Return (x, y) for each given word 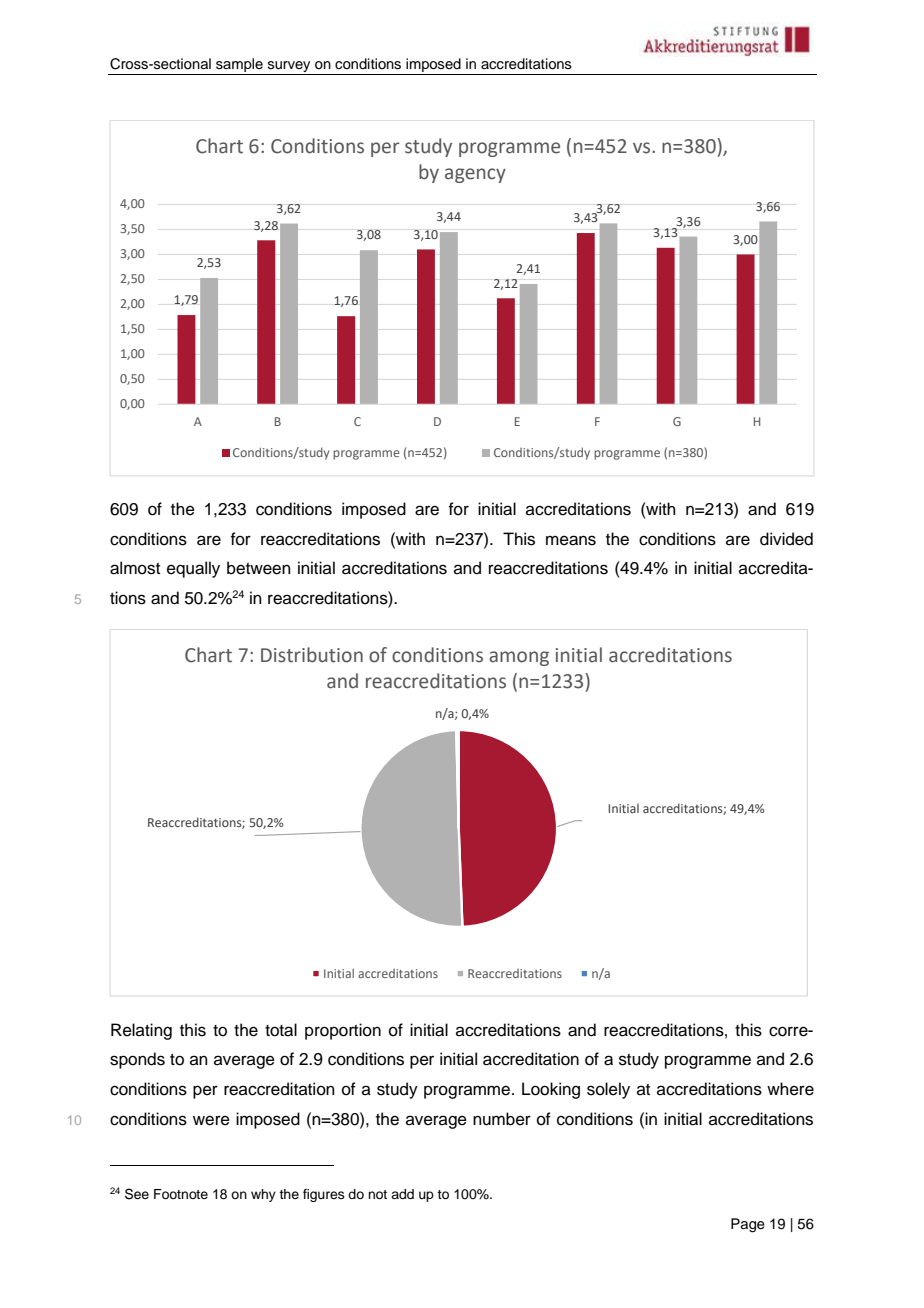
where (790, 1089)
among (519, 658)
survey (289, 66)
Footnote (181, 1194)
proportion (343, 1031)
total (281, 1030)
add (402, 1194)
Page (748, 1225)
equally (193, 569)
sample (239, 65)
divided (786, 539)
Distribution (312, 655)
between (259, 568)
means (571, 540)
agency (475, 175)
